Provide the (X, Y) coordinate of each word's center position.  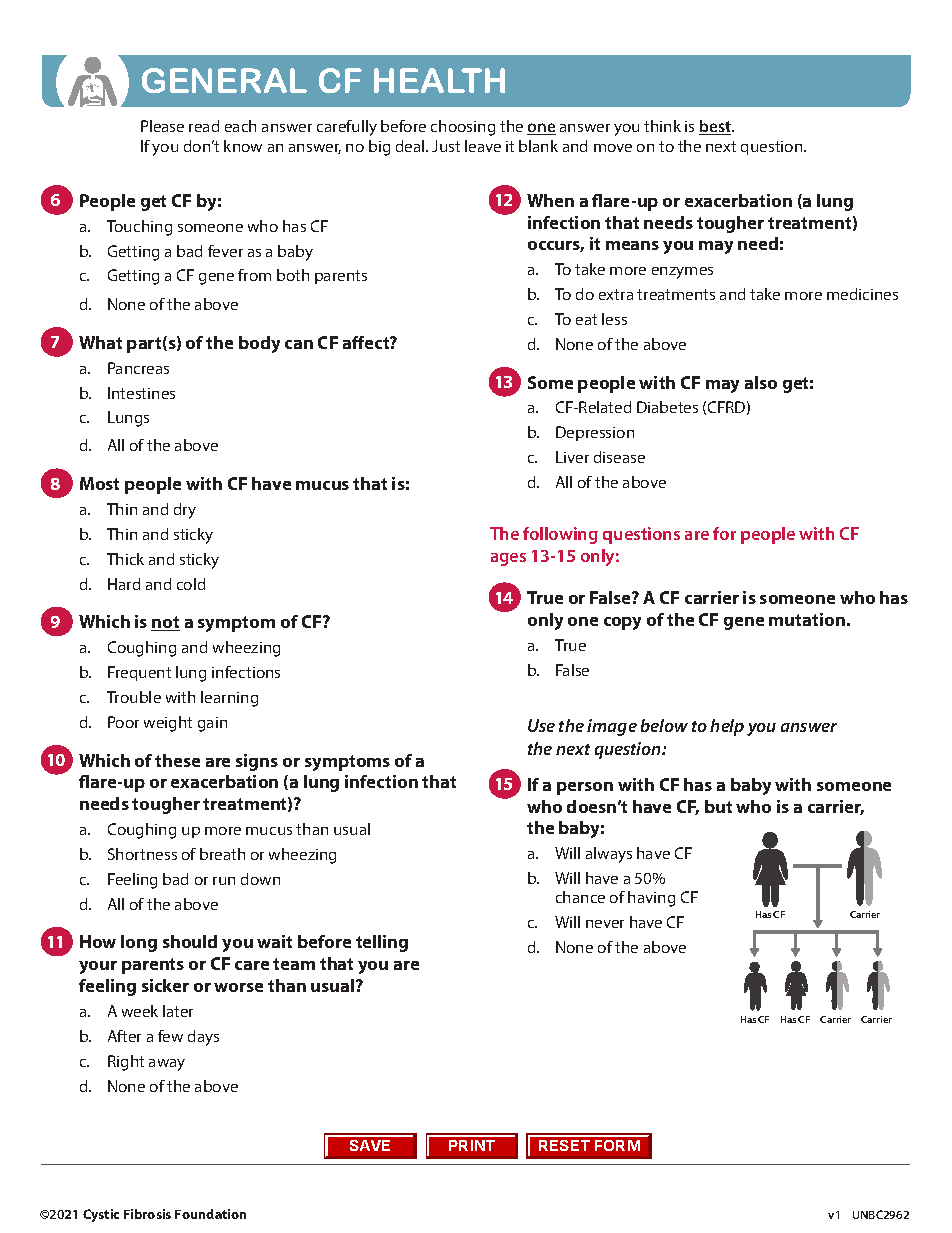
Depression (595, 433)
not (165, 623)
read (204, 126)
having (651, 899)
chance (580, 897)
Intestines (141, 393)
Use (541, 725)
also (761, 382)
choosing (463, 128)
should (190, 941)
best (716, 127)
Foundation (210, 1214)
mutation (807, 619)
